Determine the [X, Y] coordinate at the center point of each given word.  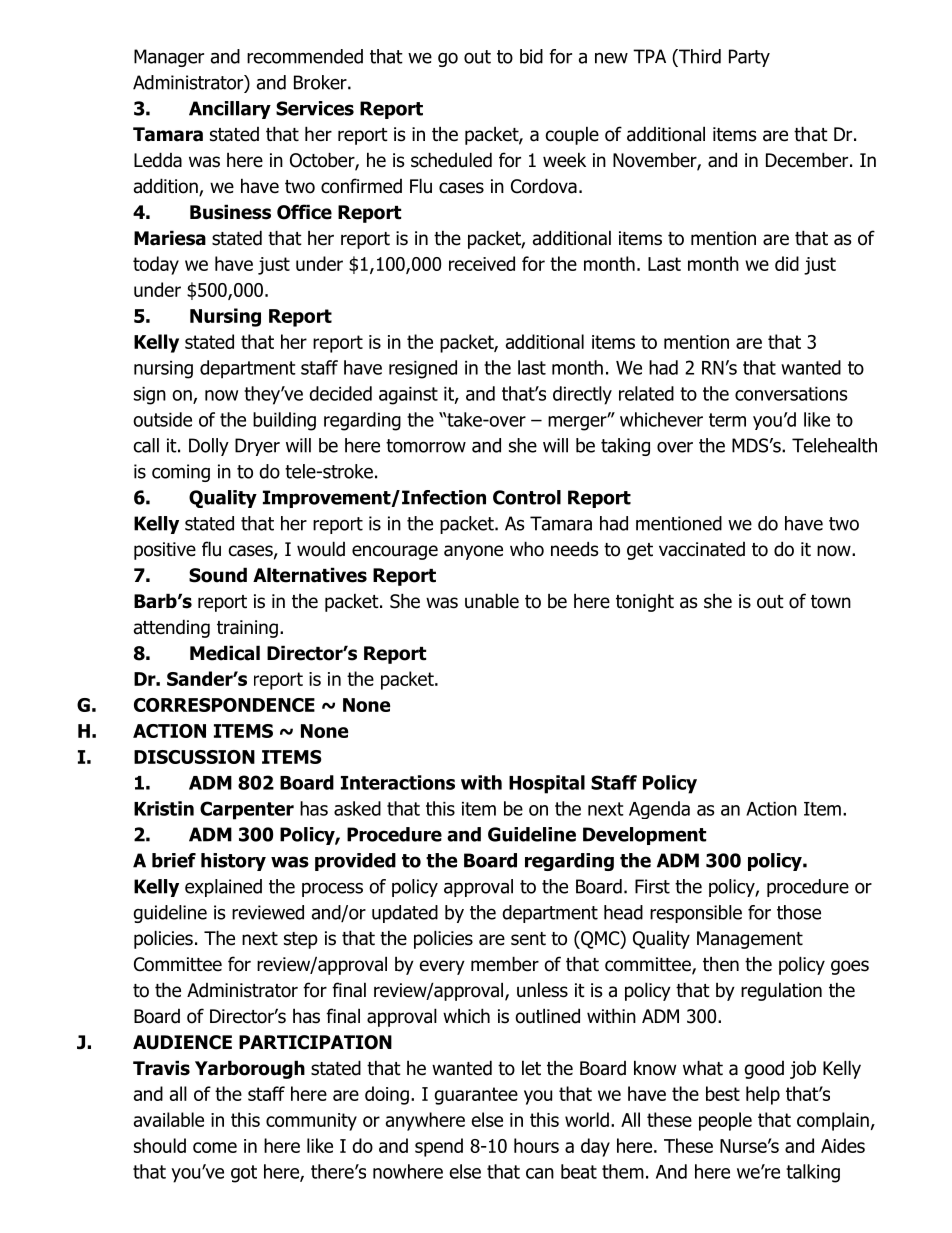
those [799, 912]
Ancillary [230, 110]
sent [528, 939]
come [215, 1147]
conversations [791, 394]
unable [492, 601]
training [247, 629]
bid [531, 56]
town [831, 602]
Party [749, 58]
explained [223, 888]
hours [536, 1145]
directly [582, 395]
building [284, 421]
